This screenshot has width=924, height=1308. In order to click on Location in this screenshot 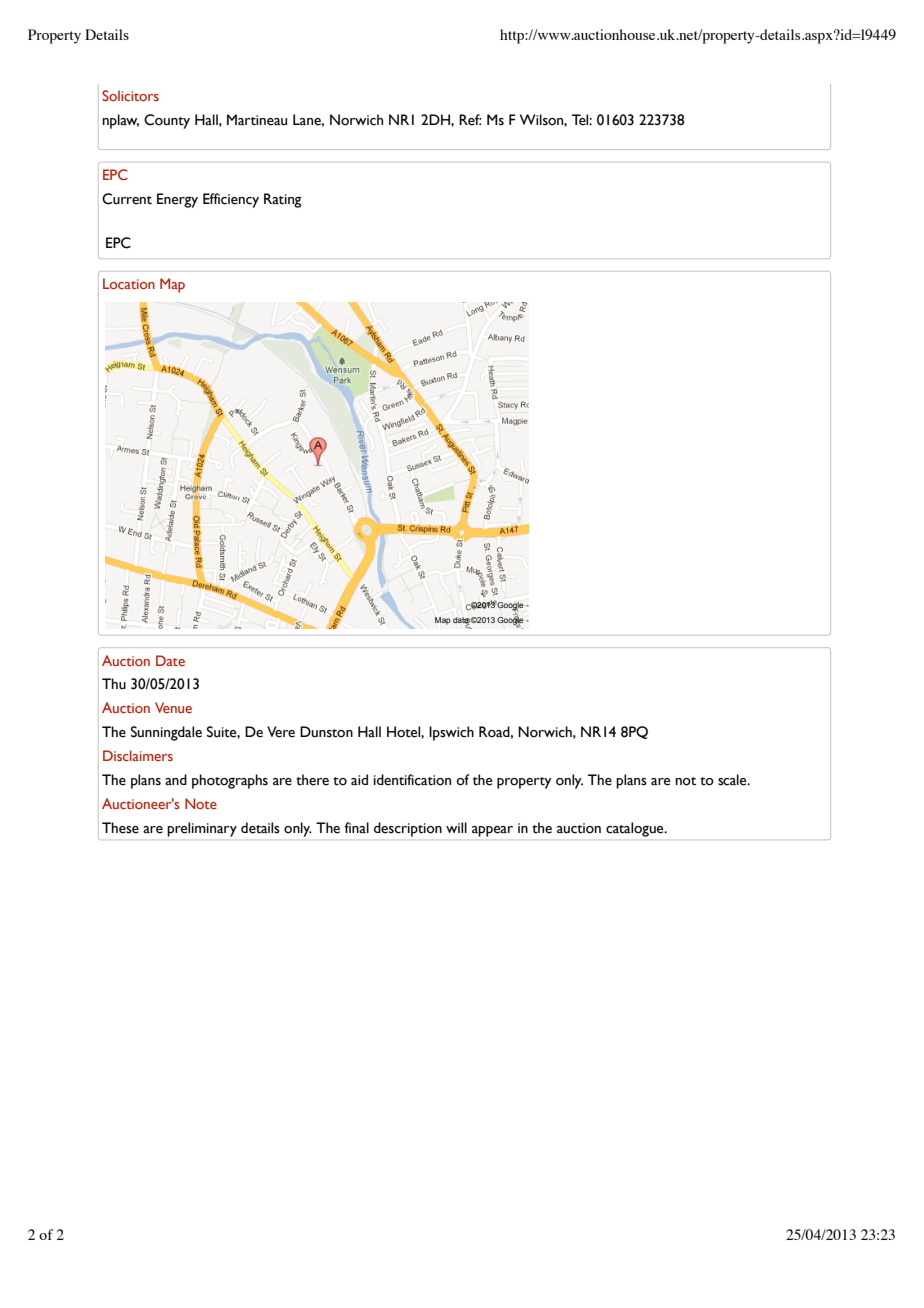, I will do `click(129, 283)`.
